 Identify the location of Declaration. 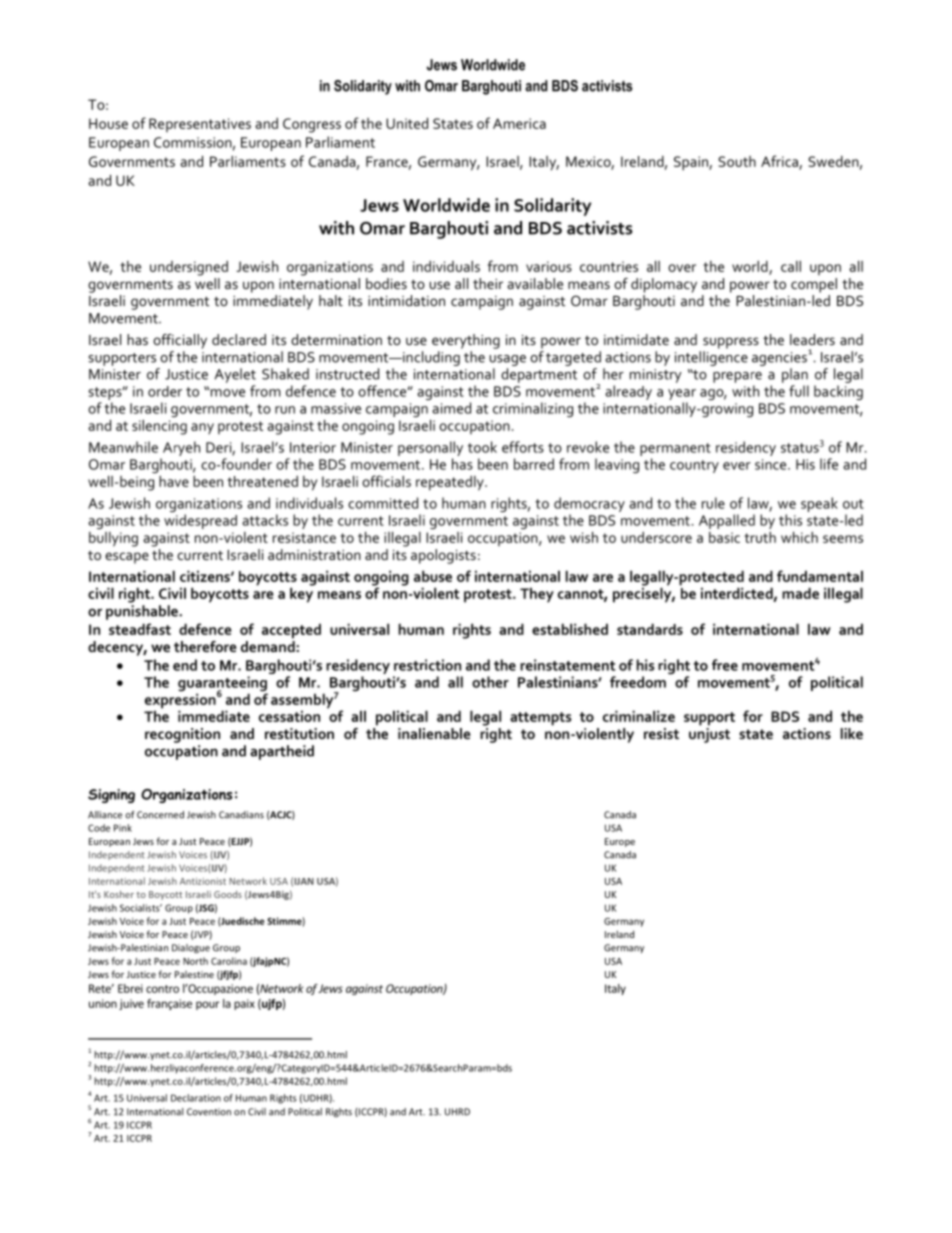
(196, 1098).
